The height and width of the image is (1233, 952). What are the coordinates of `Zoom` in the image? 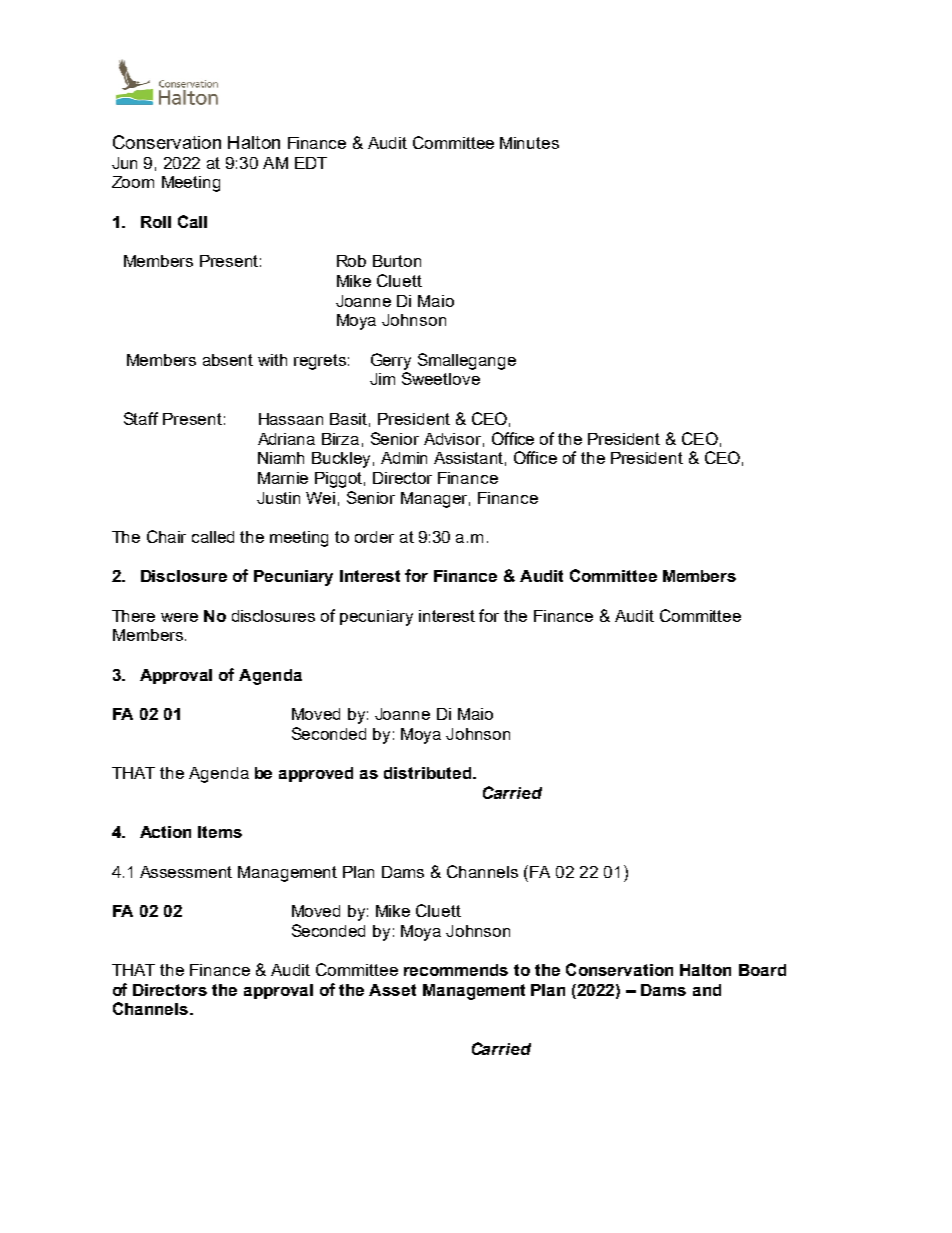 It's located at (133, 182).
